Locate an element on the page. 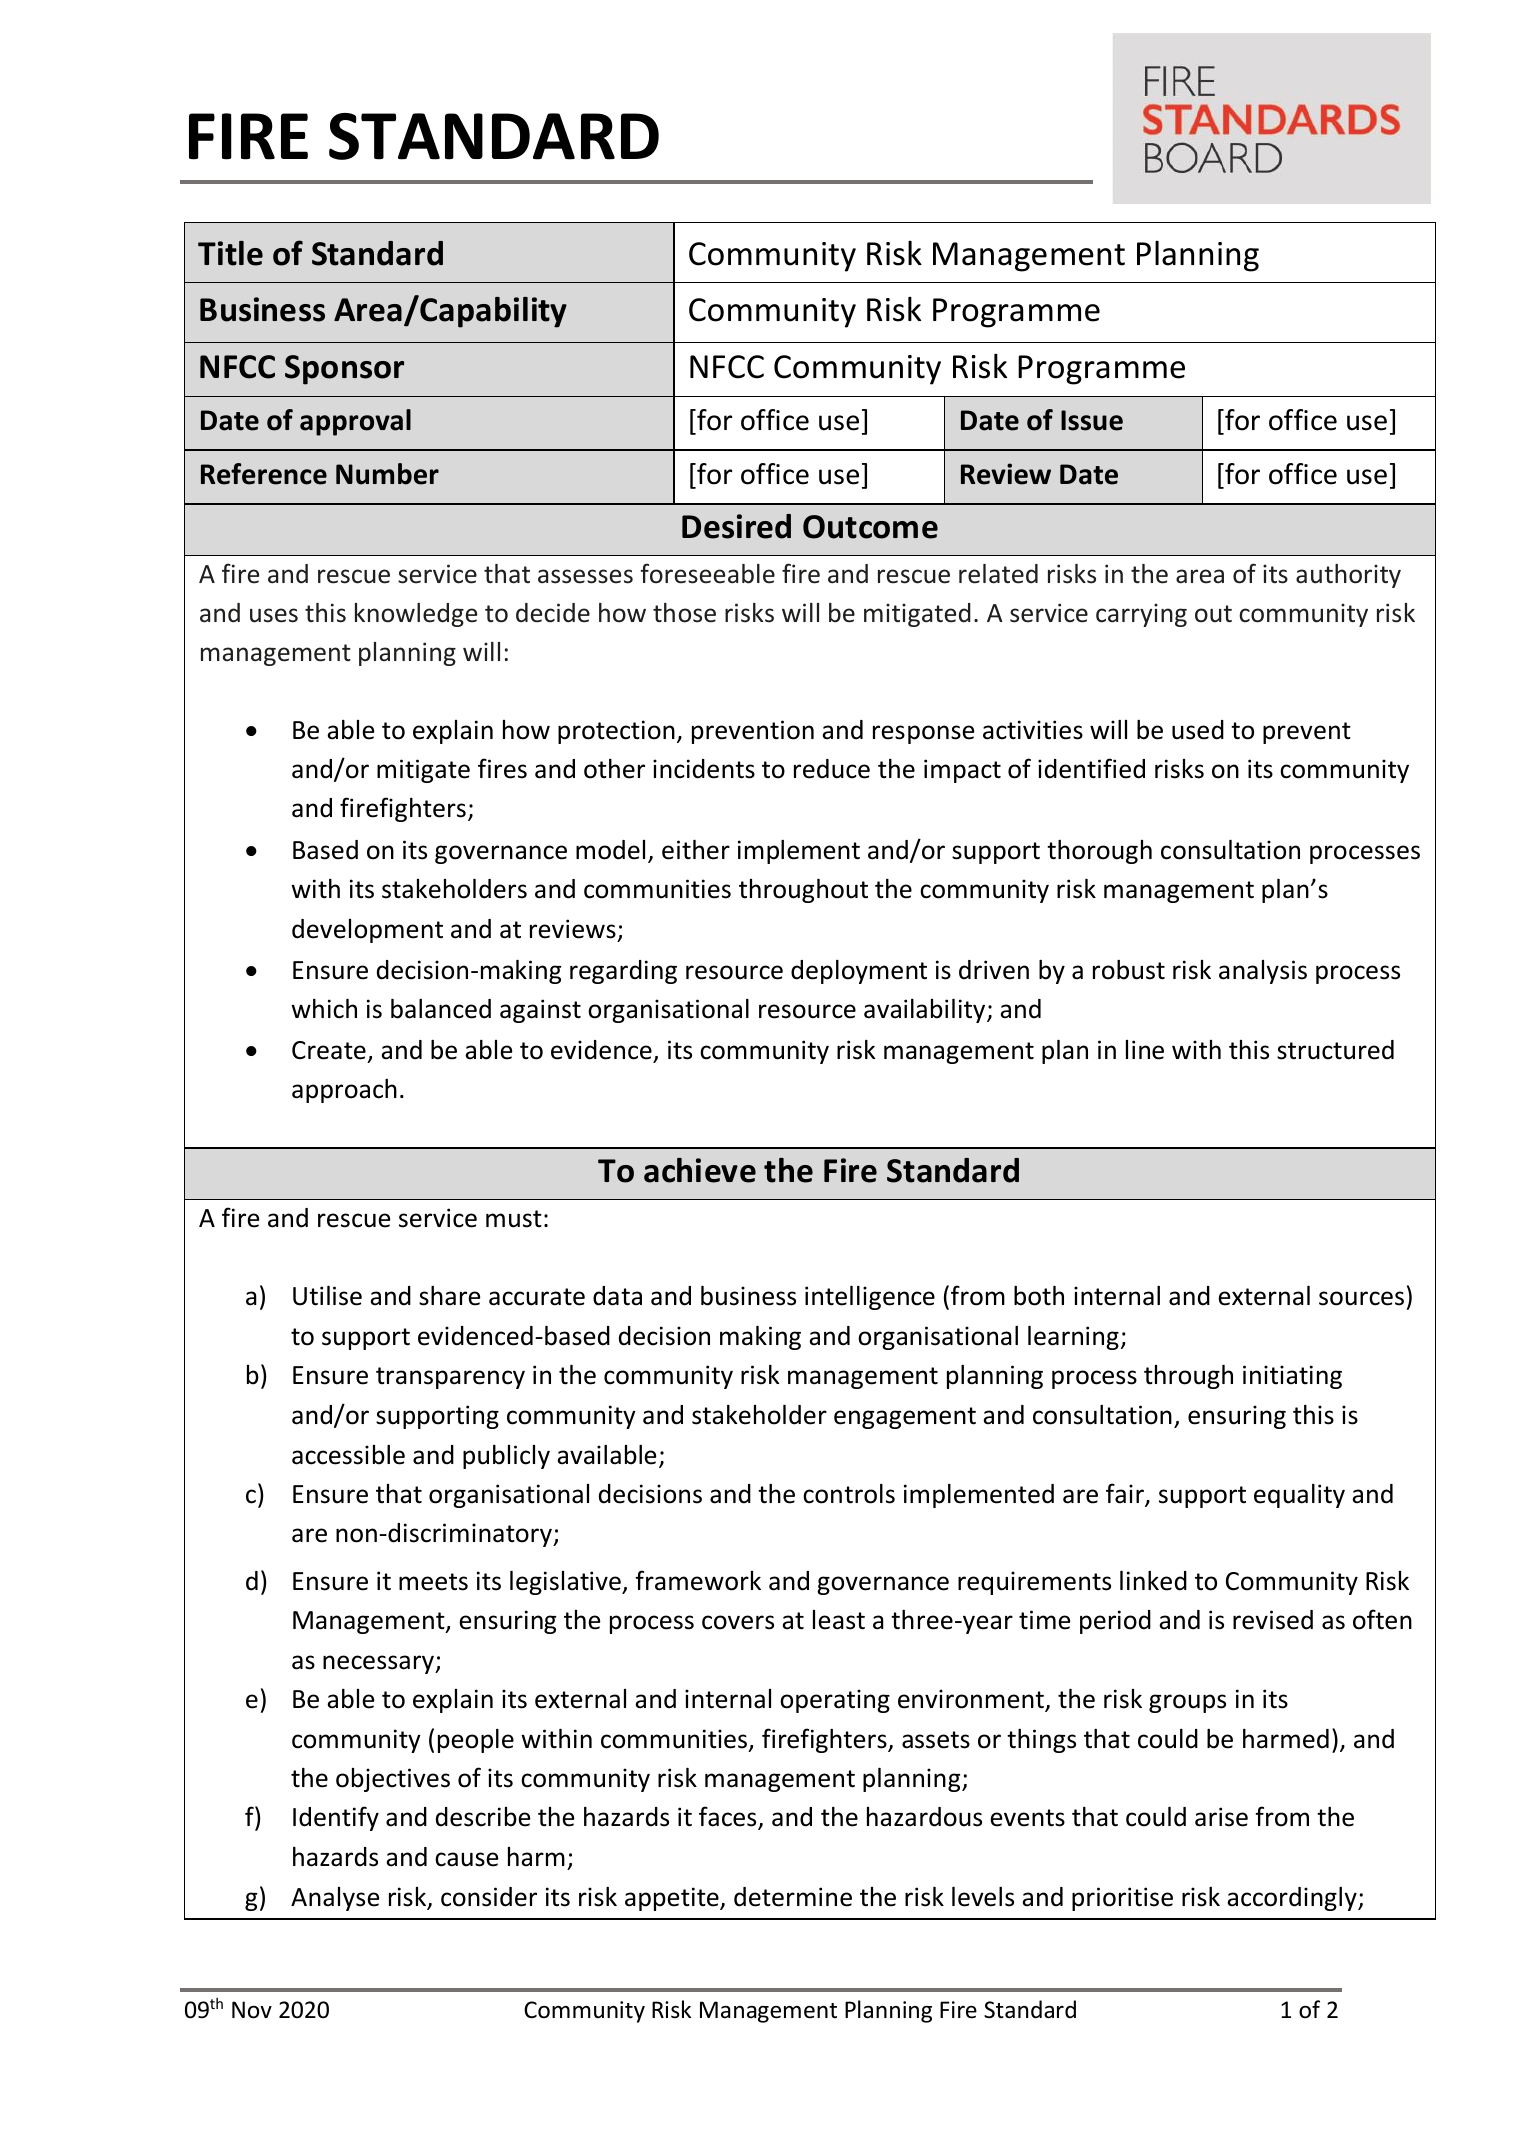 Image resolution: width=1522 pixels, height=2153 pixels. accordingly is located at coordinates (1293, 1899).
